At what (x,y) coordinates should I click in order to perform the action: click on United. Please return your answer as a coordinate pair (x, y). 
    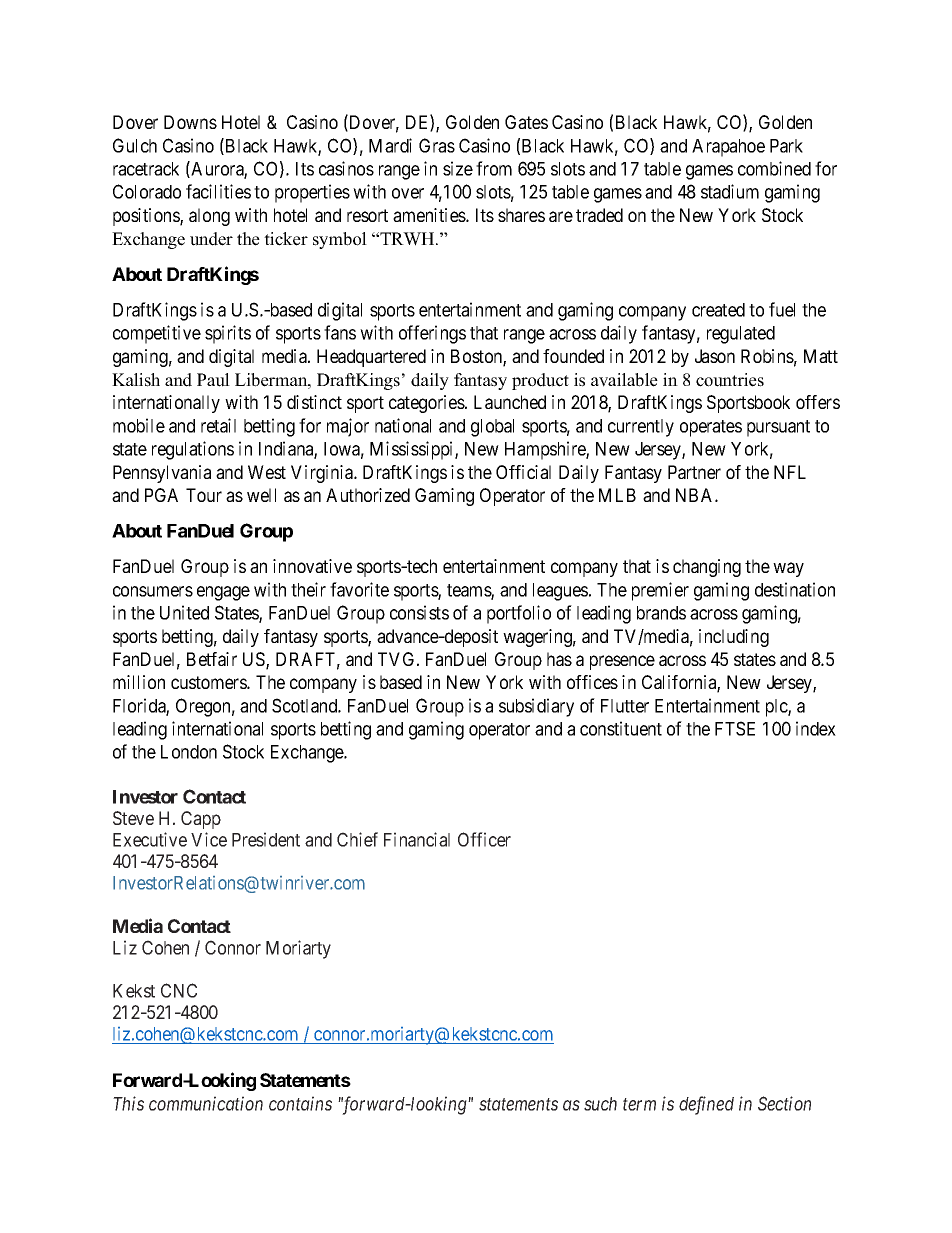
    Looking at the image, I should click on (184, 612).
